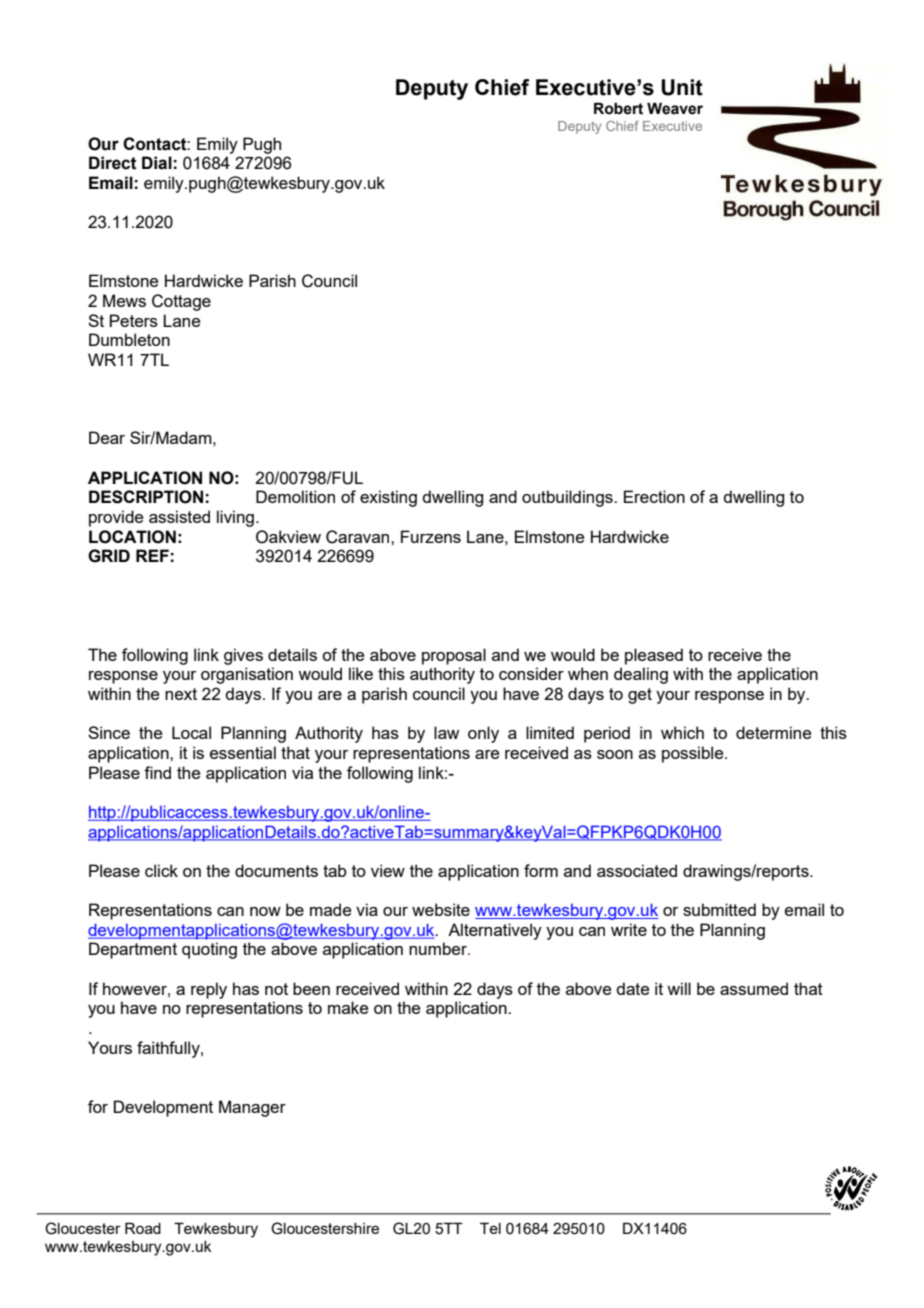 This page has height=1308, width=924. Describe the element at coordinates (143, 1228) in the page. I see `Road` at that location.
